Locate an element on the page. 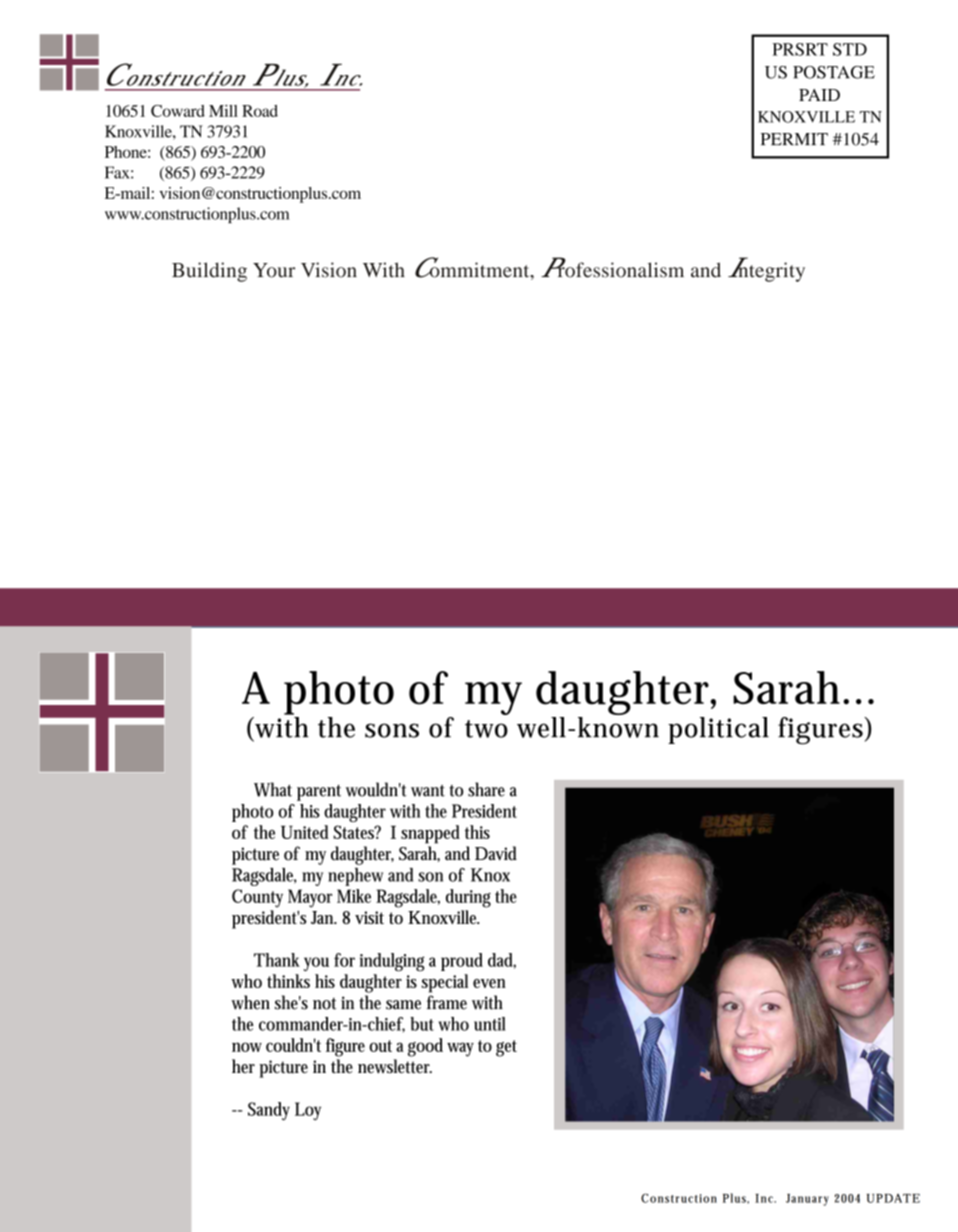 The width and height of the image is (958, 1232). get is located at coordinates (506, 1048).
